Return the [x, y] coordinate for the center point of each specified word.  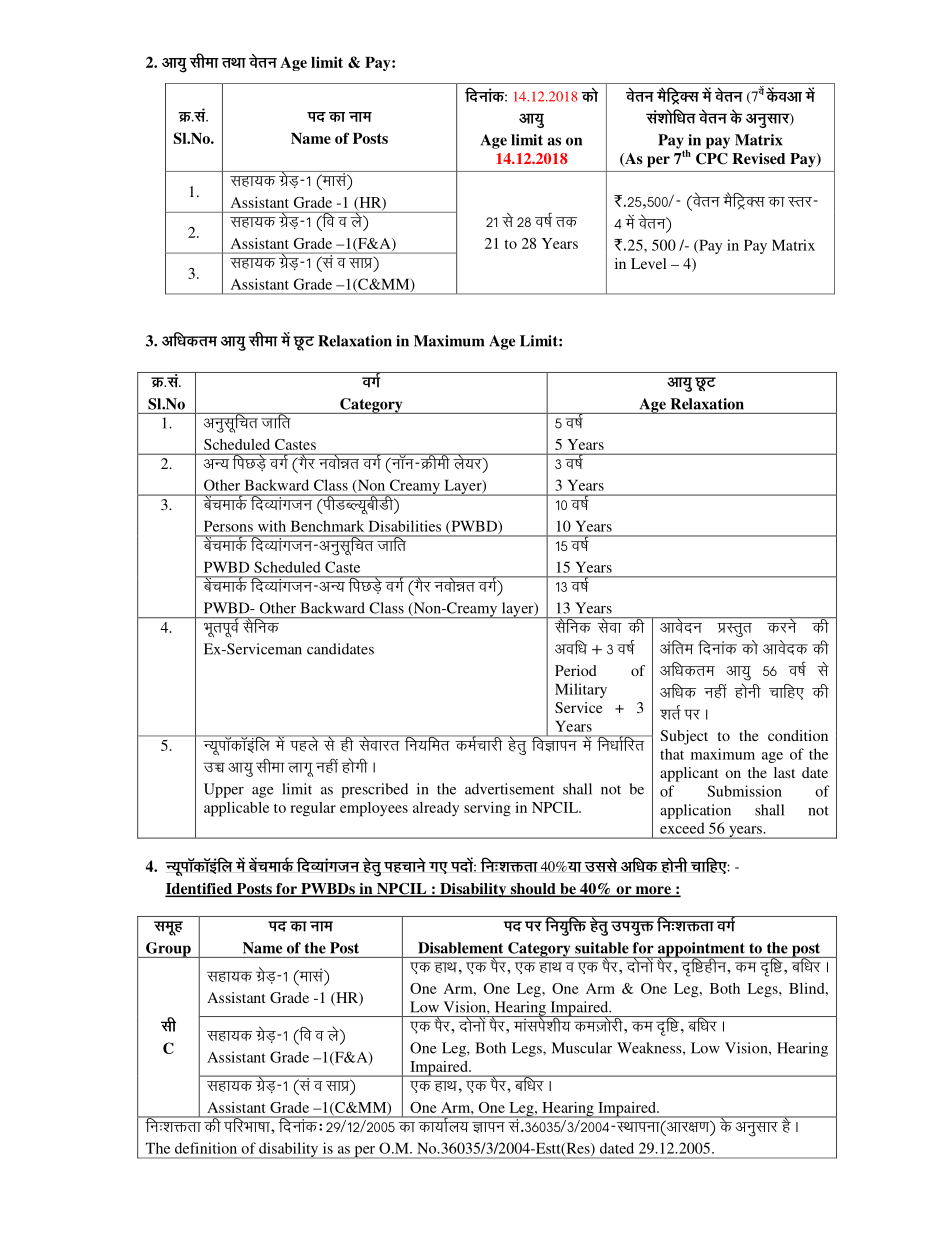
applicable [236, 809]
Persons [228, 526]
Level [648, 263]
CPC [712, 159]
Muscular [582, 1048]
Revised [758, 158]
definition [206, 1148]
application [695, 811]
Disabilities [405, 526]
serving [487, 809]
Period [576, 670]
